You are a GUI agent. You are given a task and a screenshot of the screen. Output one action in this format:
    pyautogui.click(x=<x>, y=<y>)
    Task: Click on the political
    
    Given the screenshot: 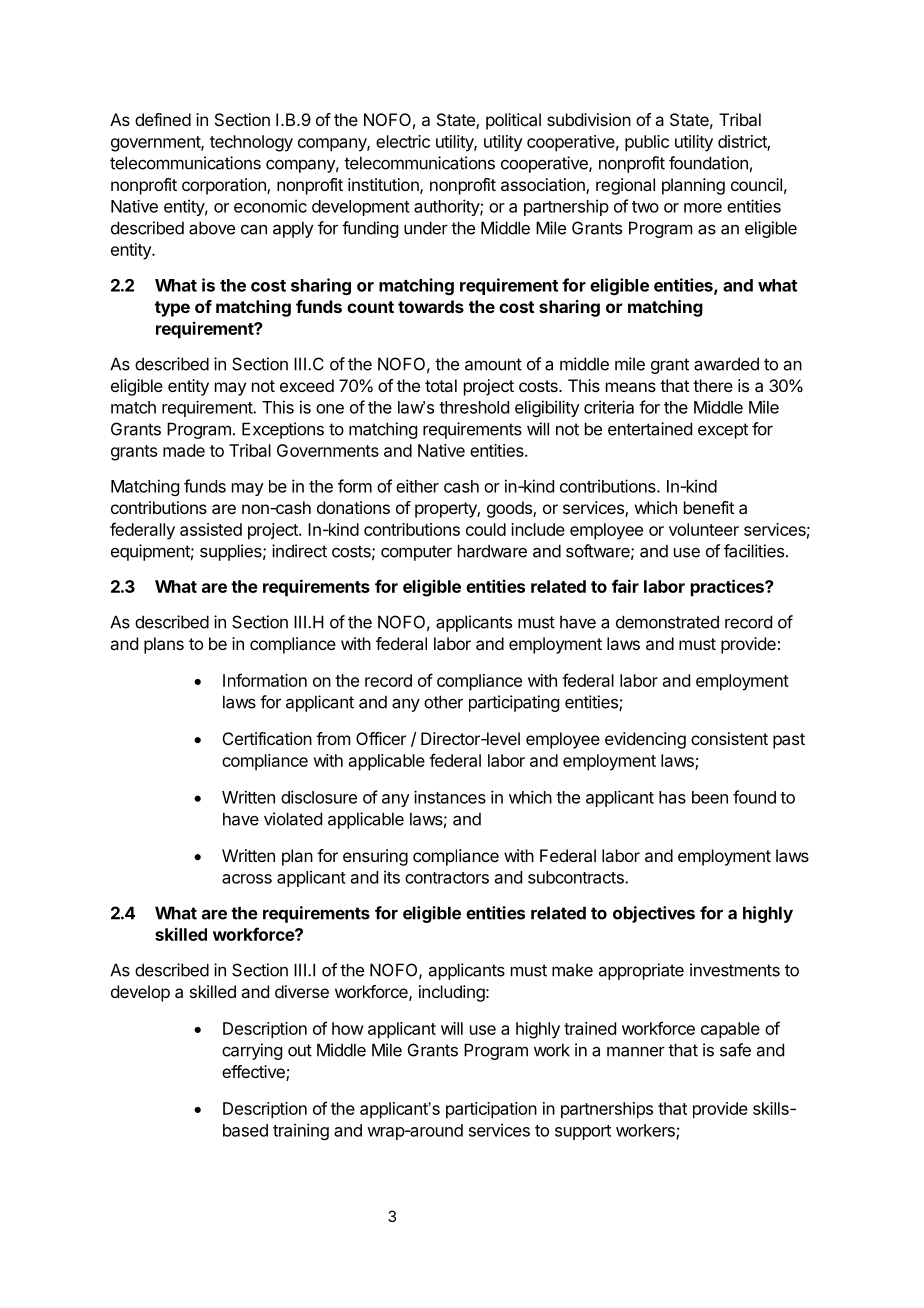 What is the action you would take?
    pyautogui.click(x=513, y=121)
